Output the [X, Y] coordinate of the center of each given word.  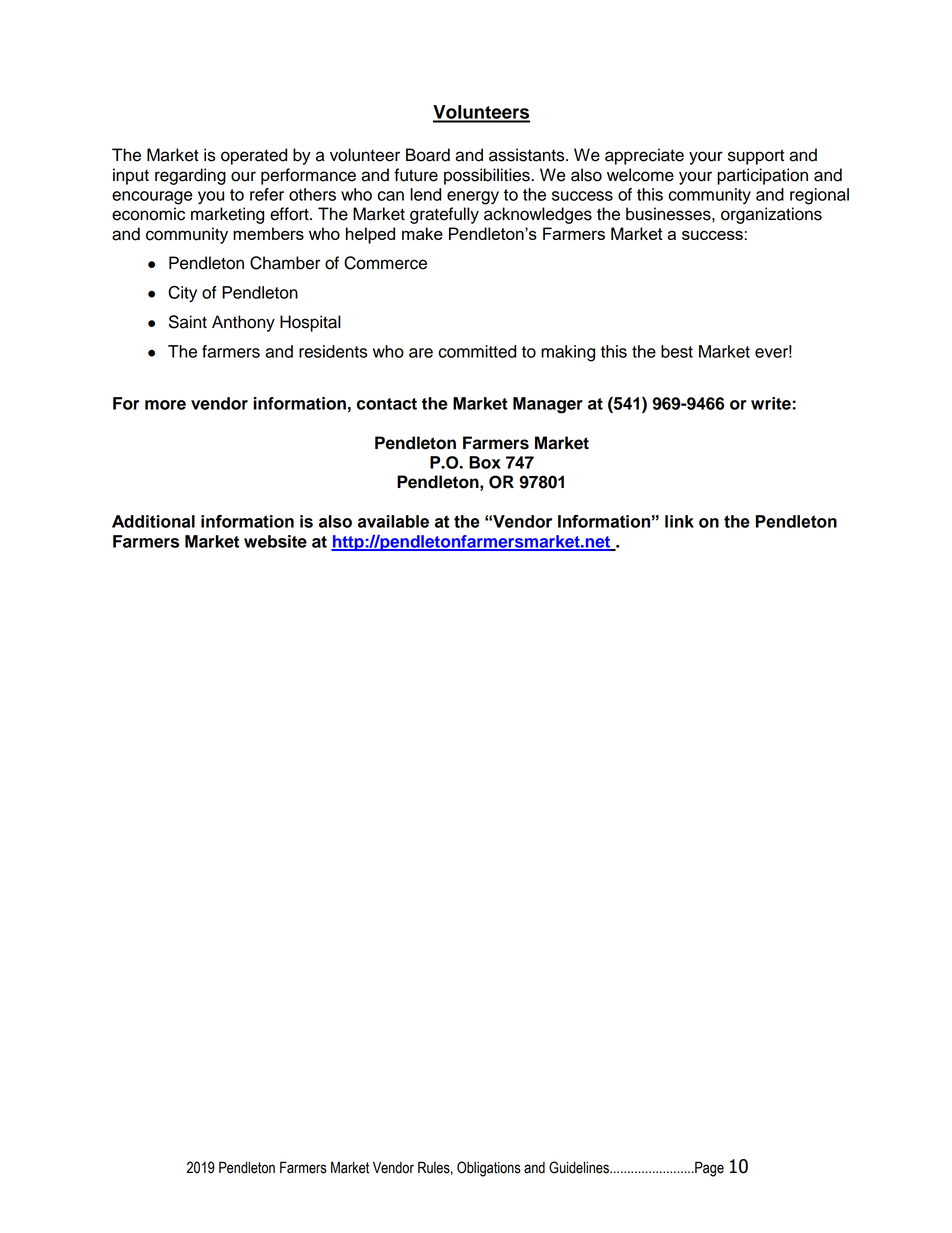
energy [473, 198]
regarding [190, 176]
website [275, 541]
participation [762, 176]
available [393, 521]
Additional [153, 521]
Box [485, 462]
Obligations [489, 1169]
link [679, 521]
